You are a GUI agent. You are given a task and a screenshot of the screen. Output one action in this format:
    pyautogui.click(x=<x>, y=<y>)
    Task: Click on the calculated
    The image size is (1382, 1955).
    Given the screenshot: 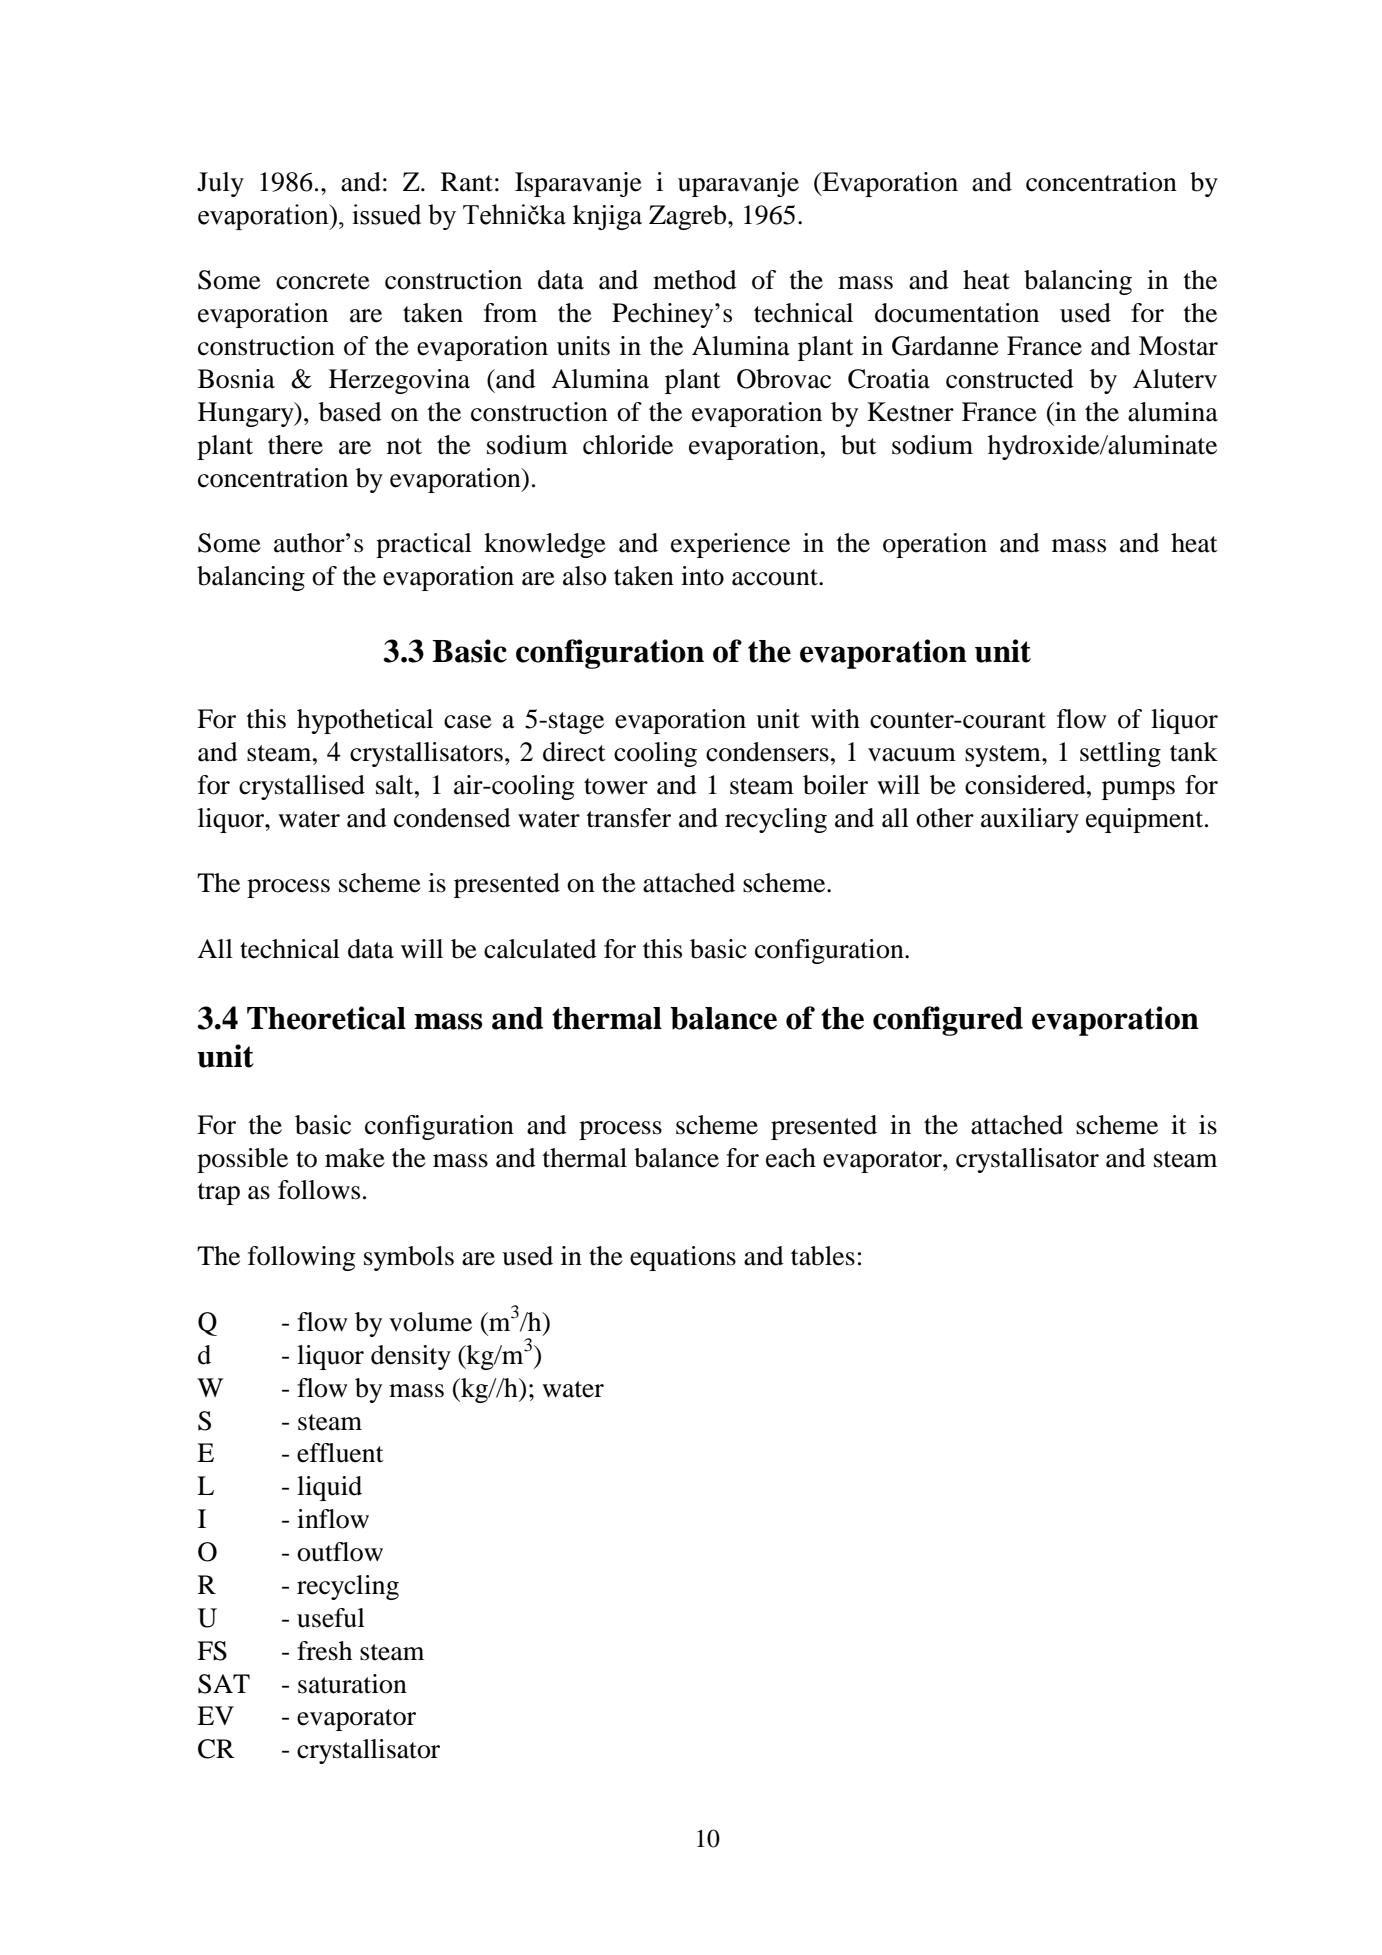 What is the action you would take?
    pyautogui.click(x=540, y=949)
